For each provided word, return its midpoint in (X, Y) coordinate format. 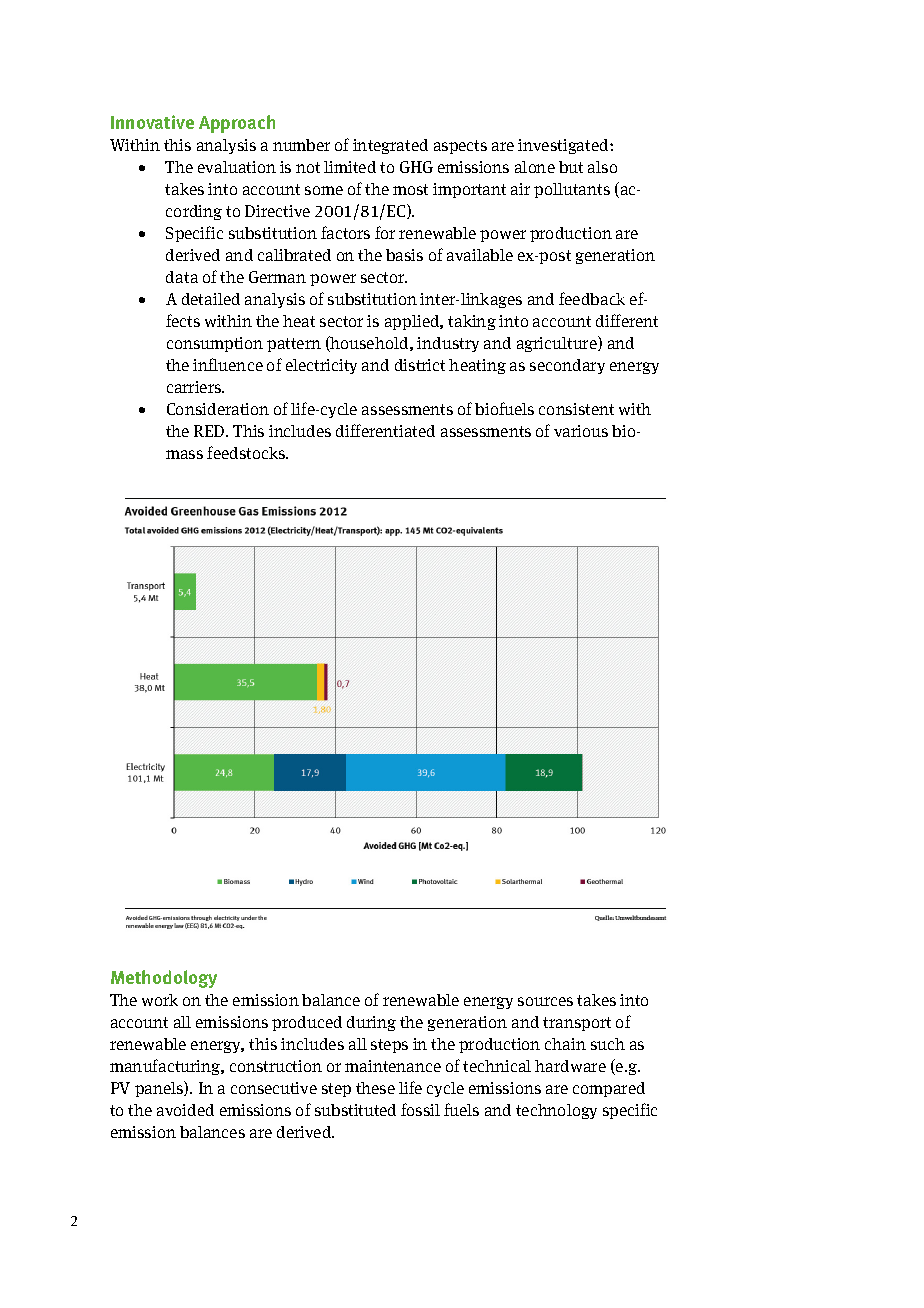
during (371, 1023)
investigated (564, 146)
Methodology (164, 979)
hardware (570, 1066)
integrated (390, 146)
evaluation (237, 167)
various (581, 431)
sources (545, 1001)
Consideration (218, 409)
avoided (185, 1110)
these (375, 1088)
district (420, 365)
